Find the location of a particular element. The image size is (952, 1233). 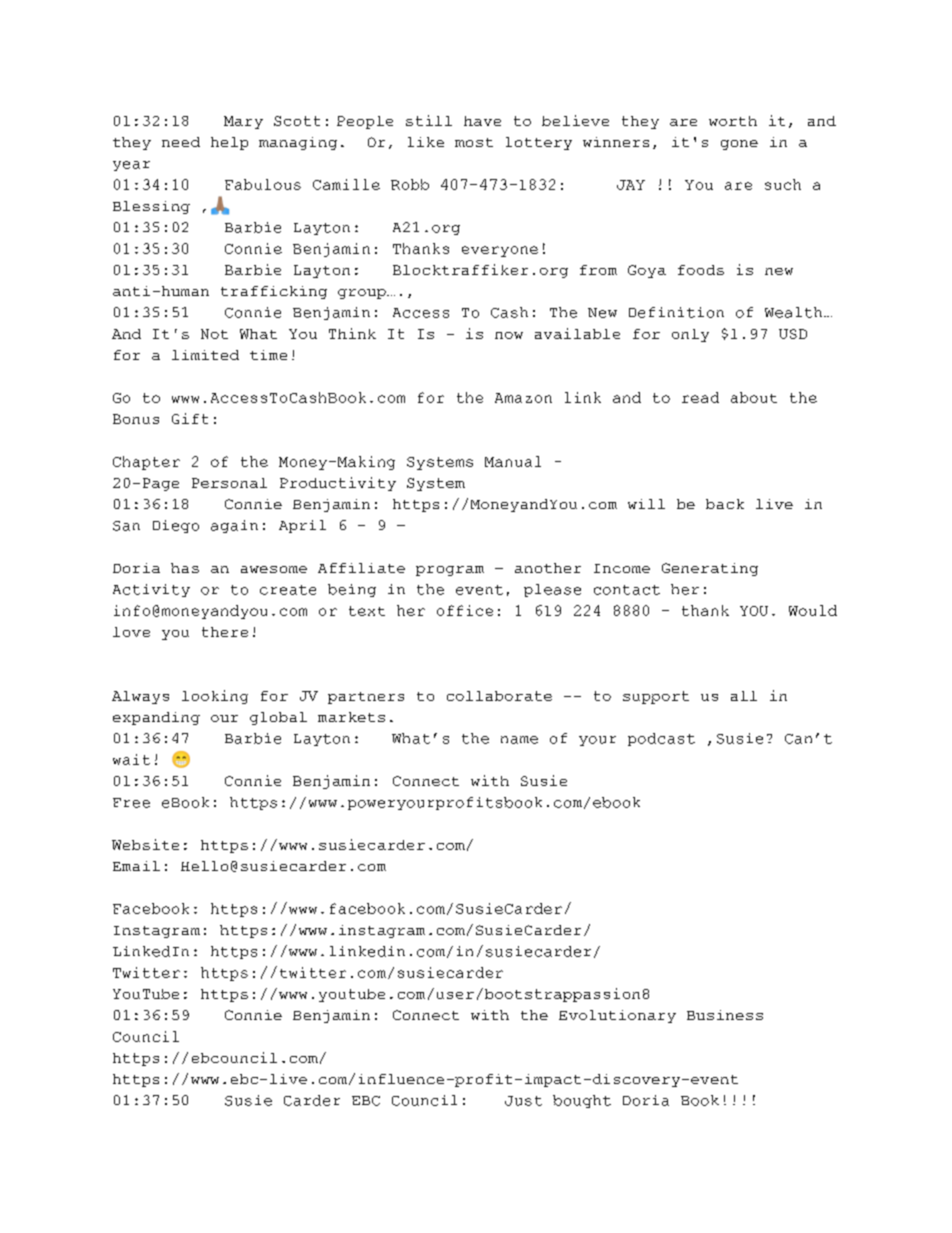

office is located at coordinates (465, 610).
